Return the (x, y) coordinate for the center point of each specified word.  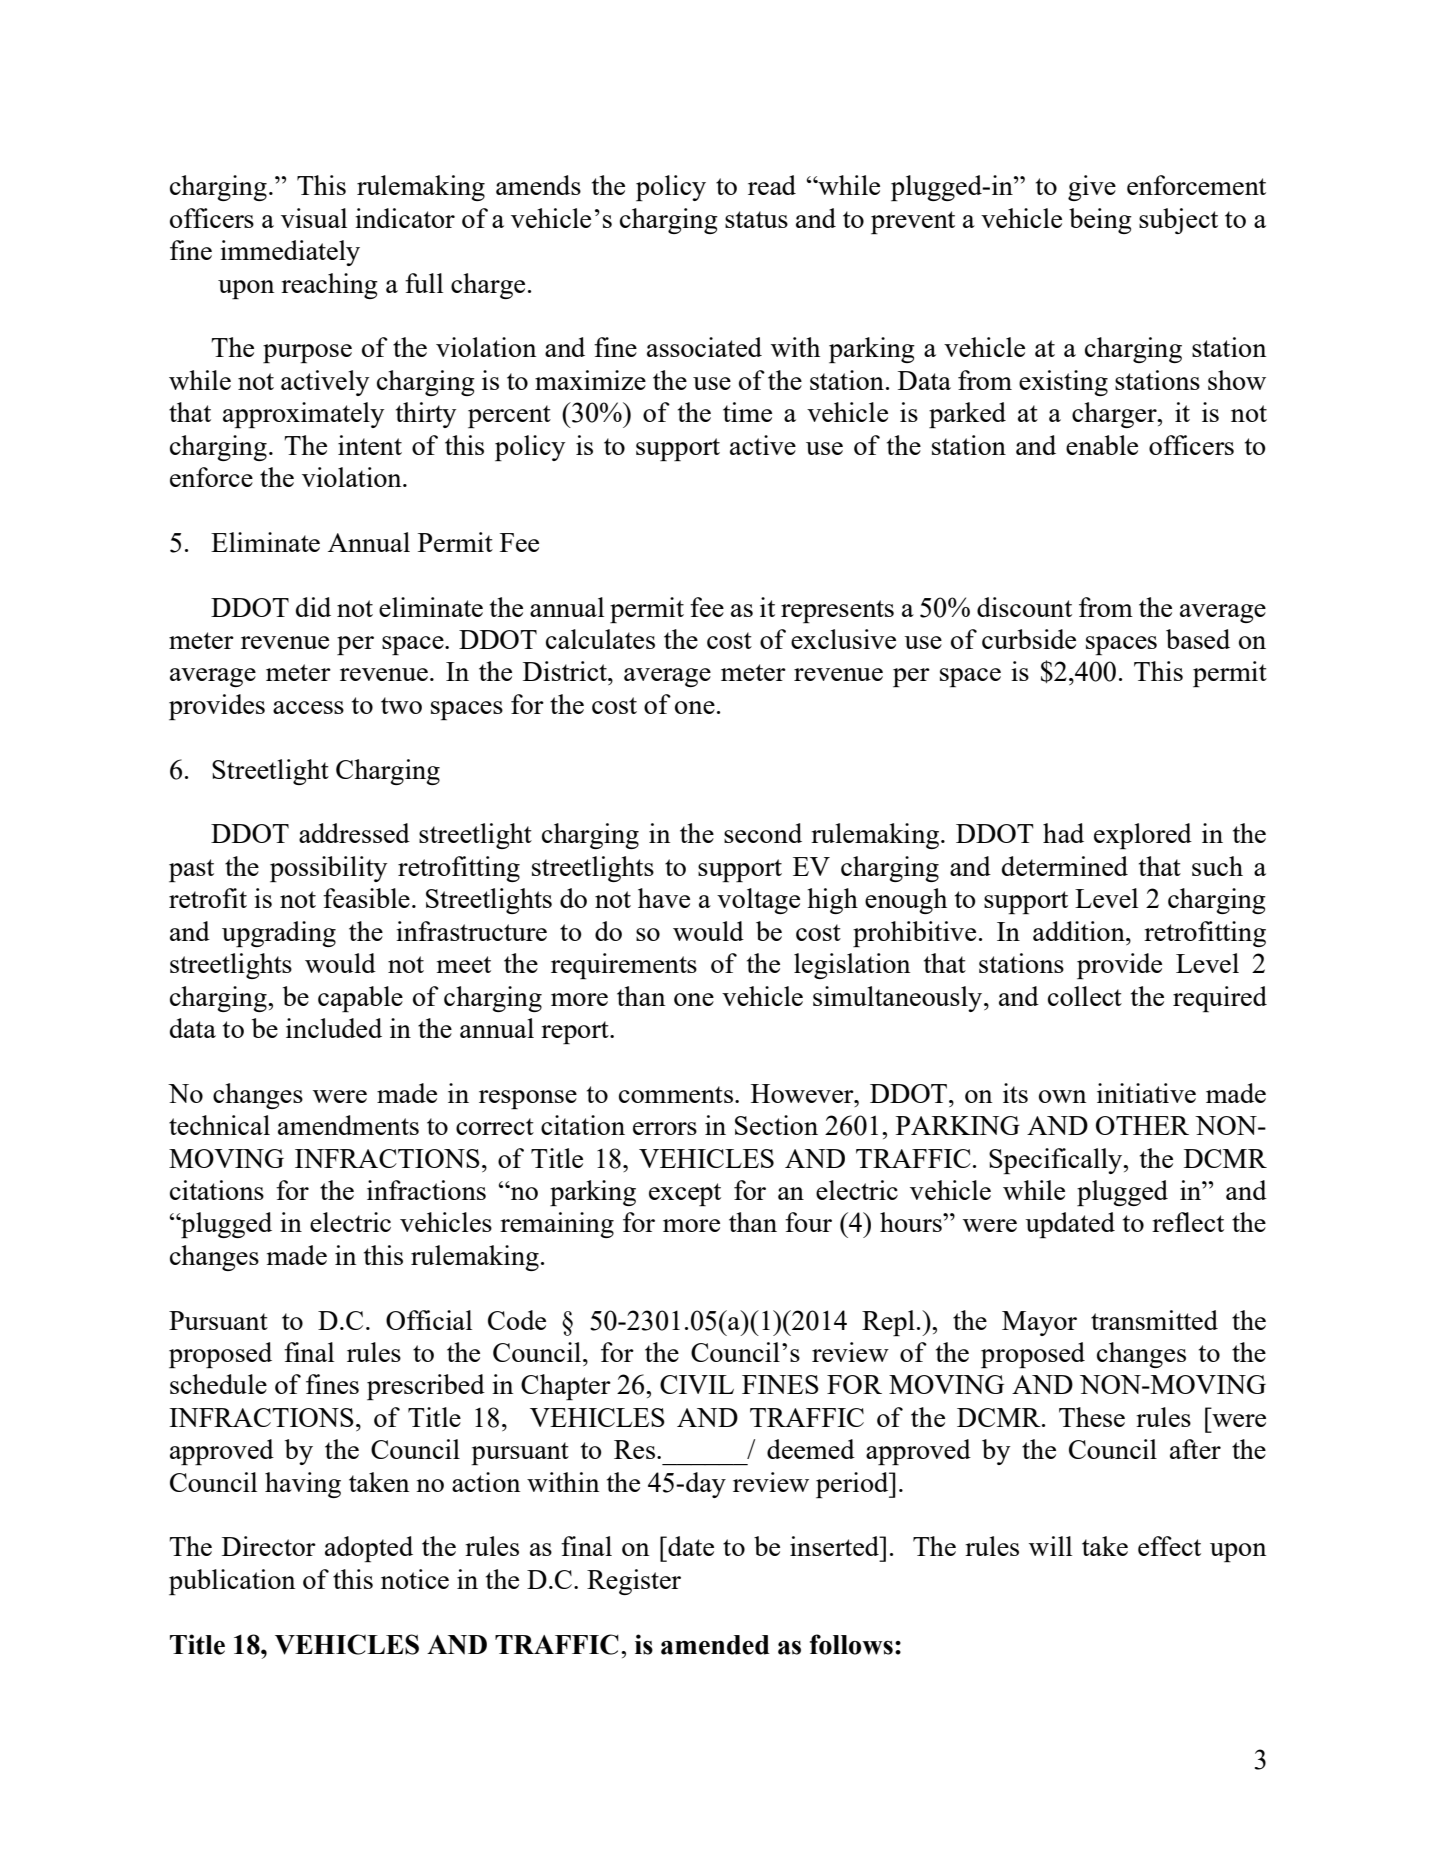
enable (1102, 445)
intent (370, 445)
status (756, 219)
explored (1143, 836)
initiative (1146, 1093)
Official (429, 1320)
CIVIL (697, 1384)
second (763, 833)
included (334, 1028)
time (747, 412)
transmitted (1154, 1320)
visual (314, 218)
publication (232, 1582)
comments (676, 1094)
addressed (354, 833)
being (1100, 221)
